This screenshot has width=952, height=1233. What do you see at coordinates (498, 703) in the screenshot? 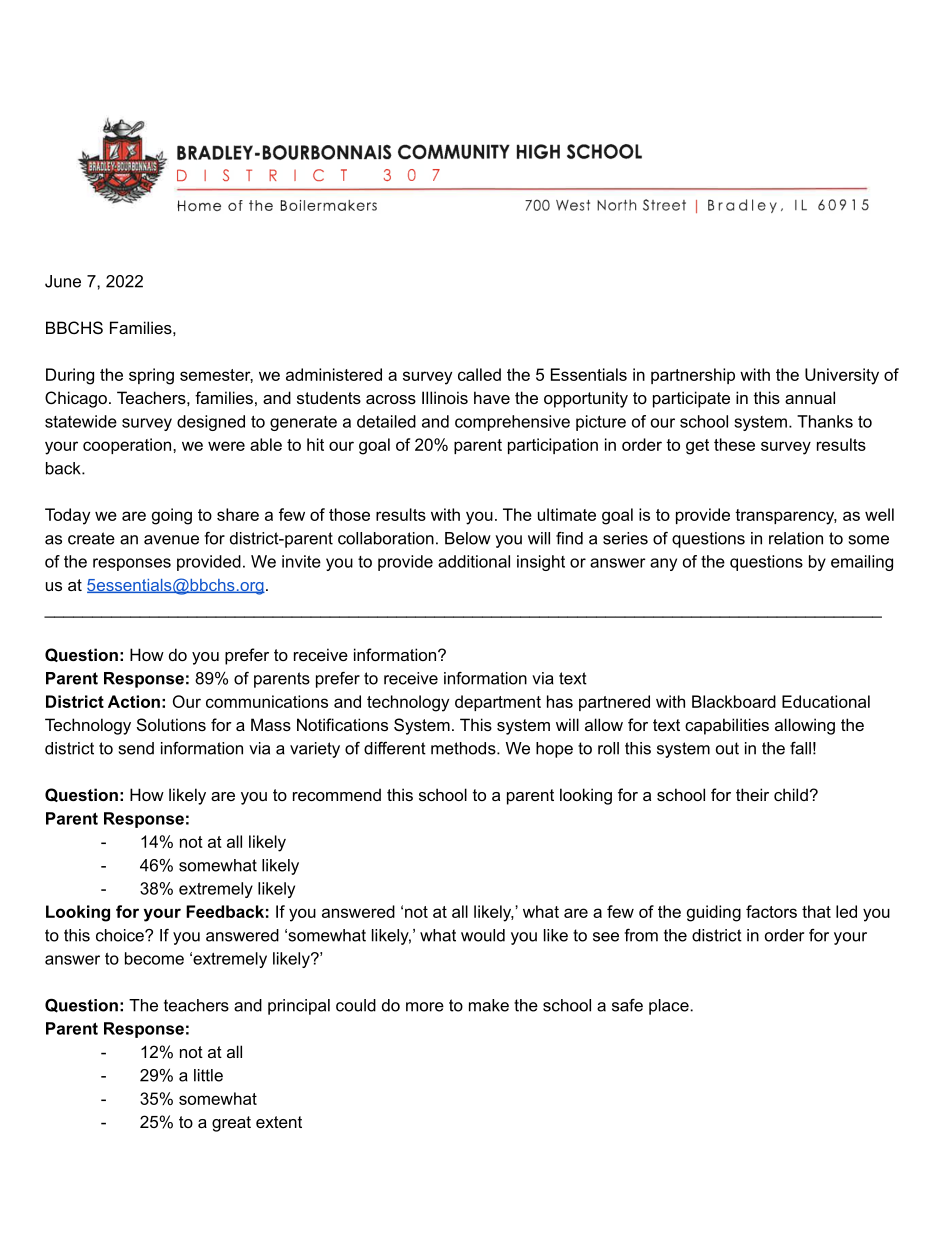
I see `department` at bounding box center [498, 703].
